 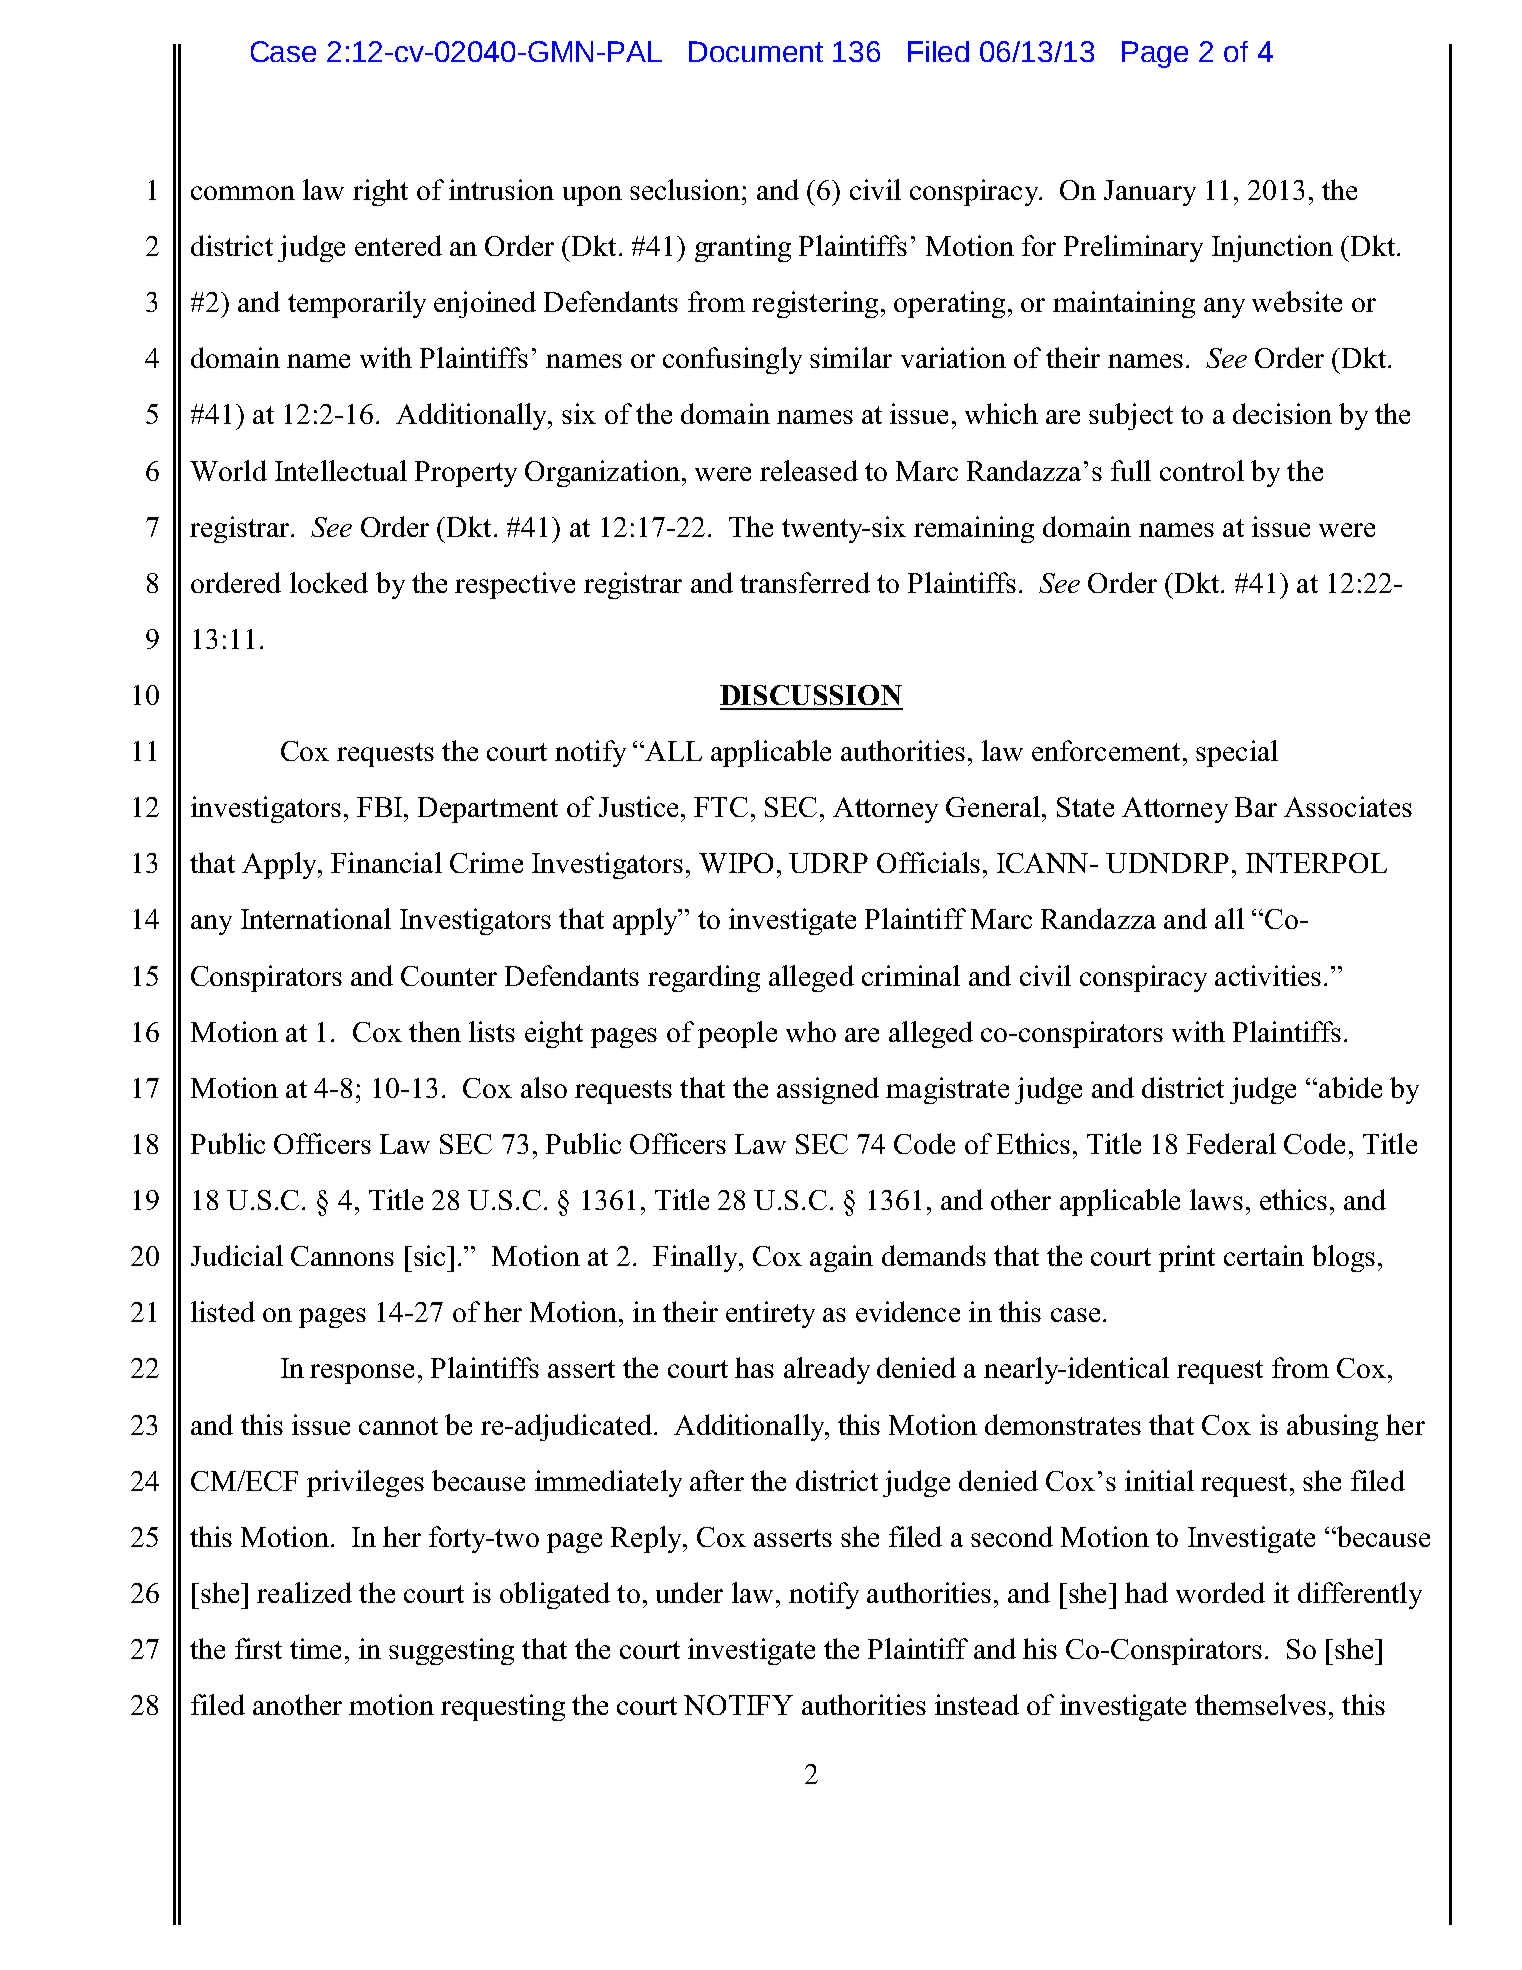 What do you see at coordinates (1237, 753) in the screenshot?
I see `special` at bounding box center [1237, 753].
